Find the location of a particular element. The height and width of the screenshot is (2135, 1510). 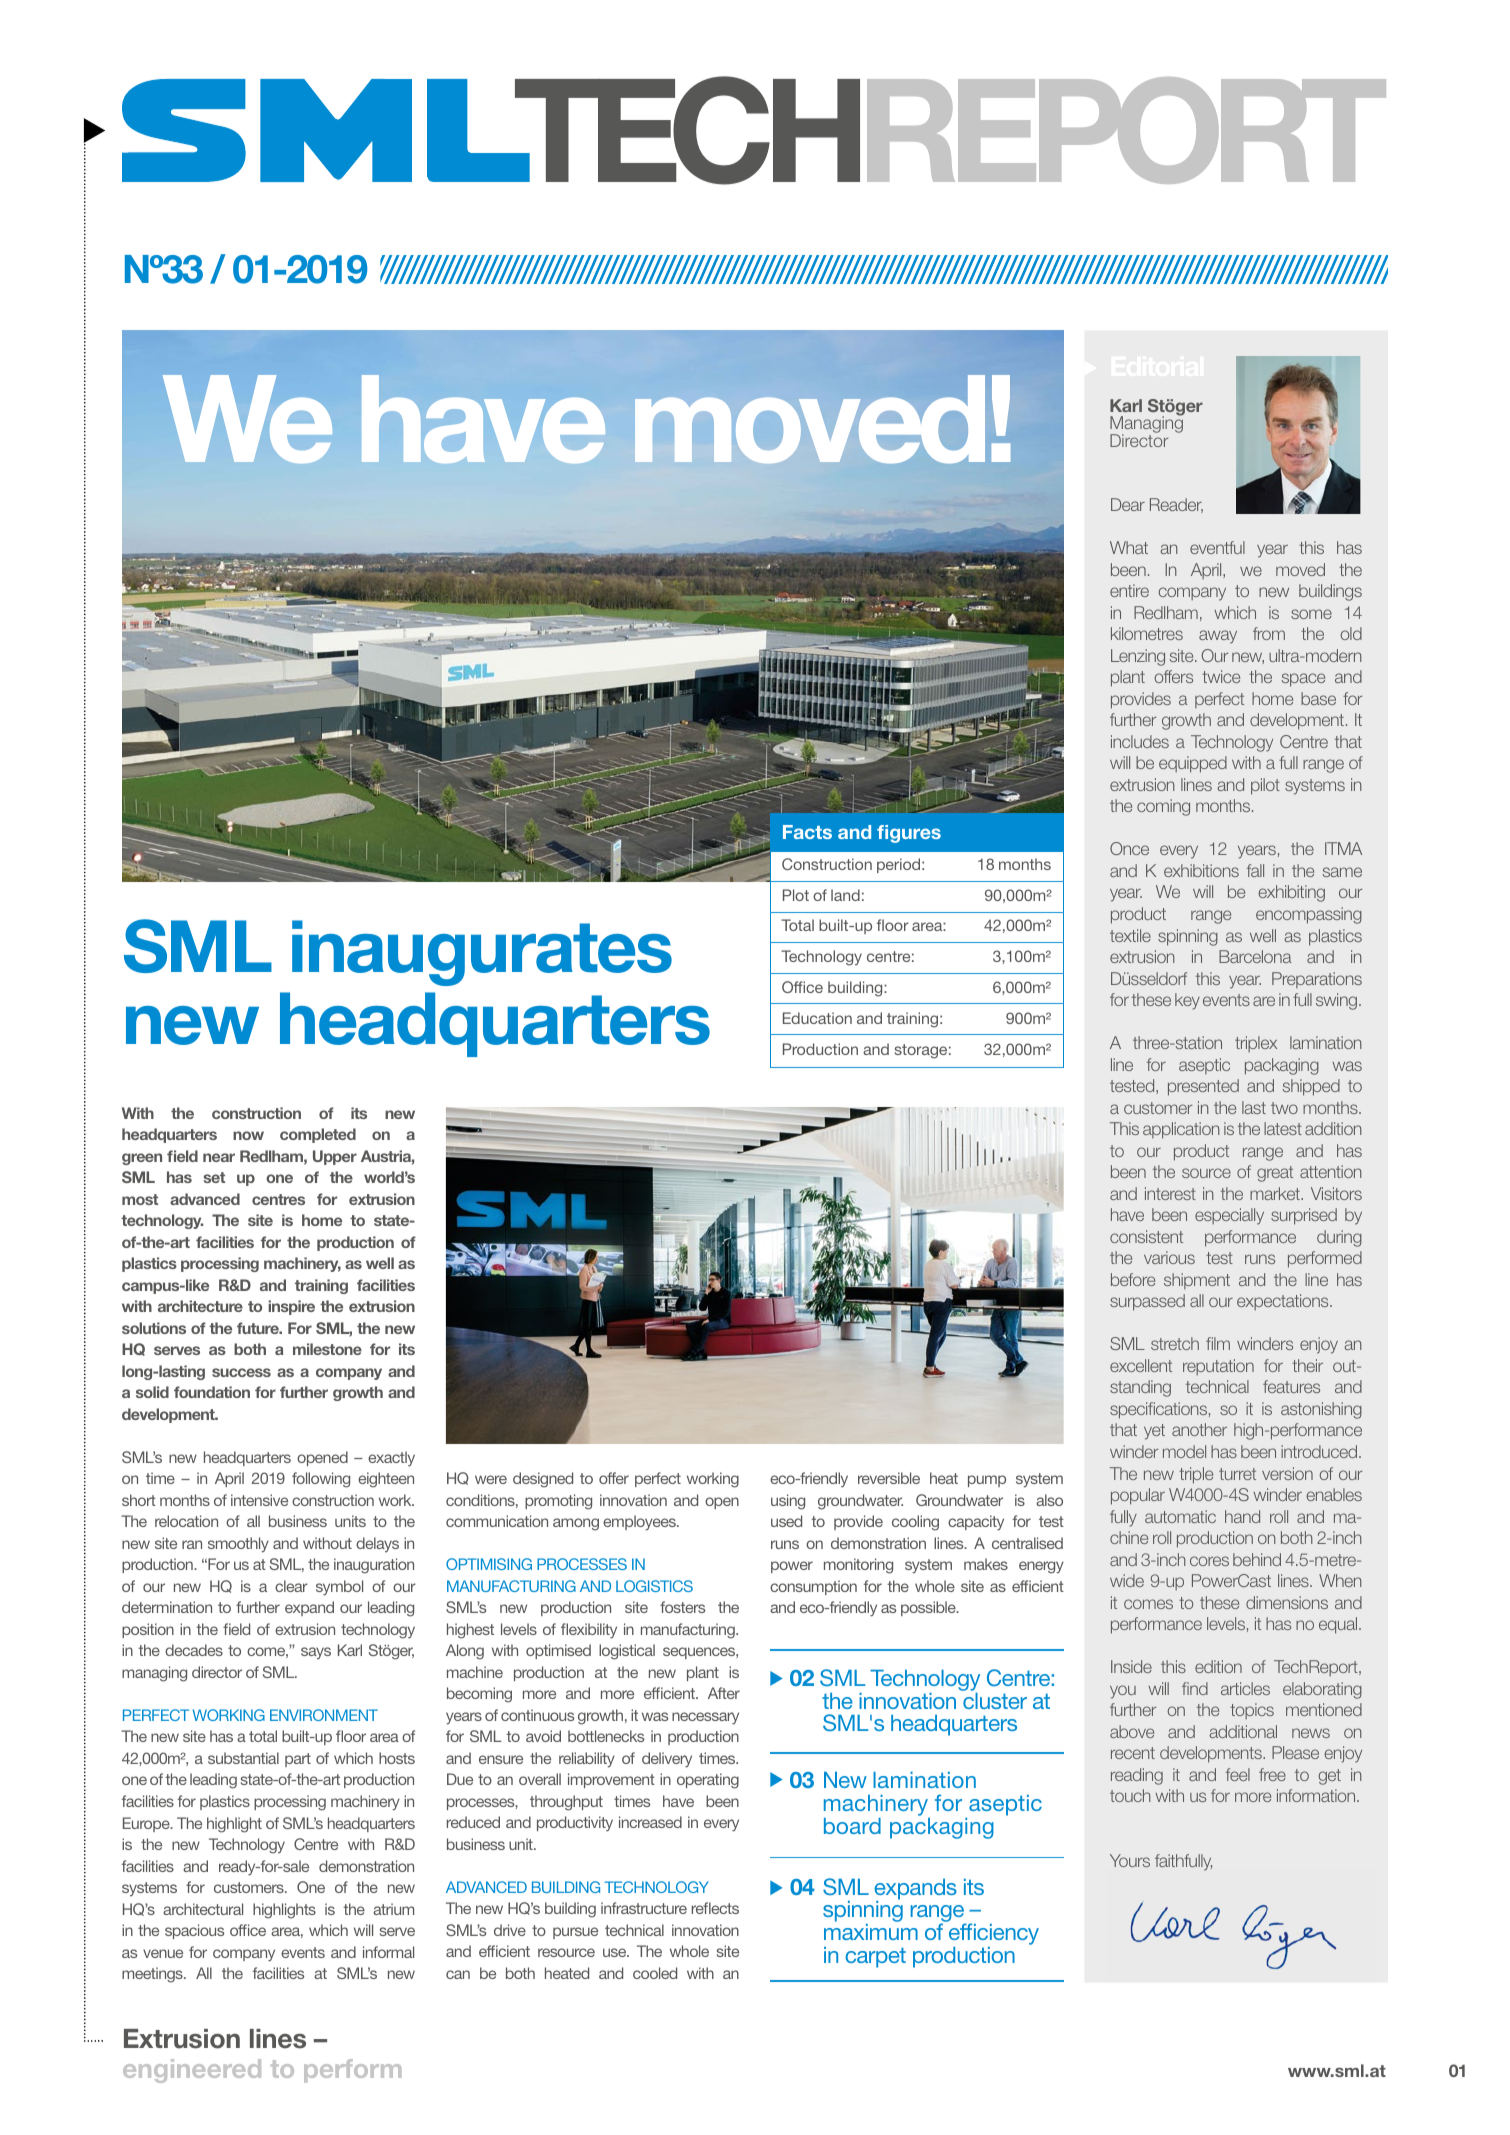

reversible is located at coordinates (889, 1478).
